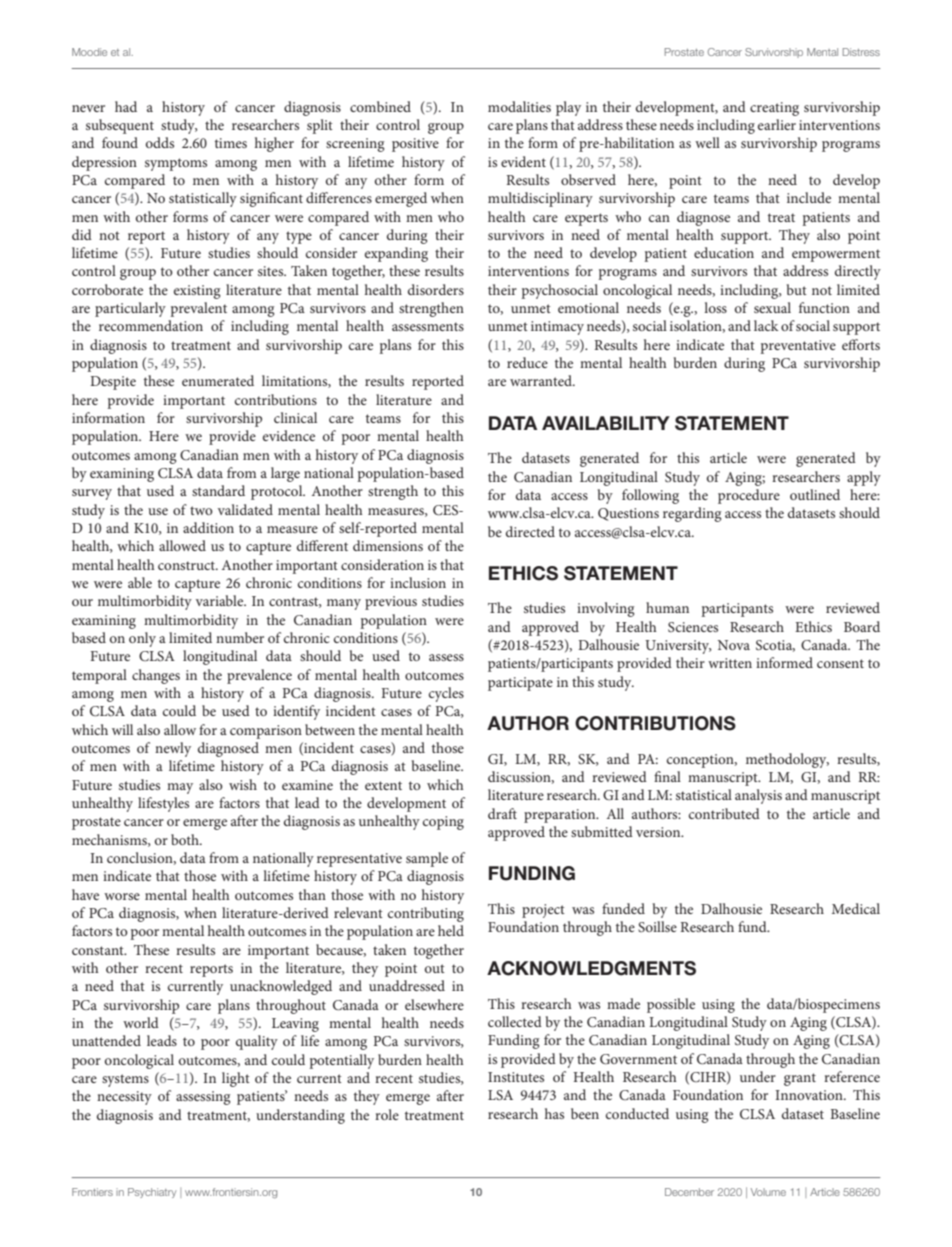  Describe the element at coordinates (554, 1113) in the document. I see `has` at that location.
